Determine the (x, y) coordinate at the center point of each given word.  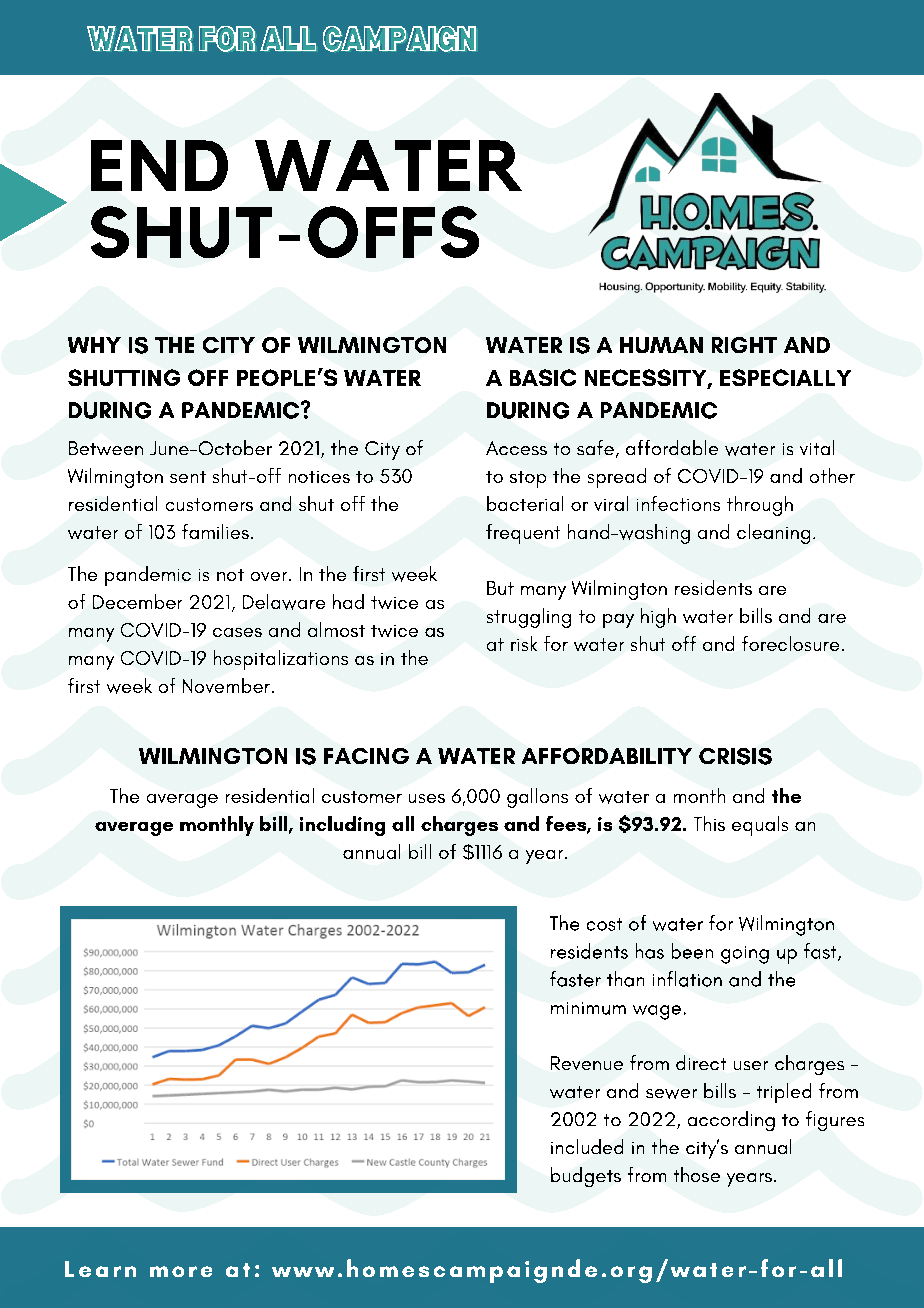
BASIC (543, 377)
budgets (586, 1177)
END (159, 165)
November (226, 685)
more (181, 1271)
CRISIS (735, 756)
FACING (366, 756)
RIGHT (744, 345)
